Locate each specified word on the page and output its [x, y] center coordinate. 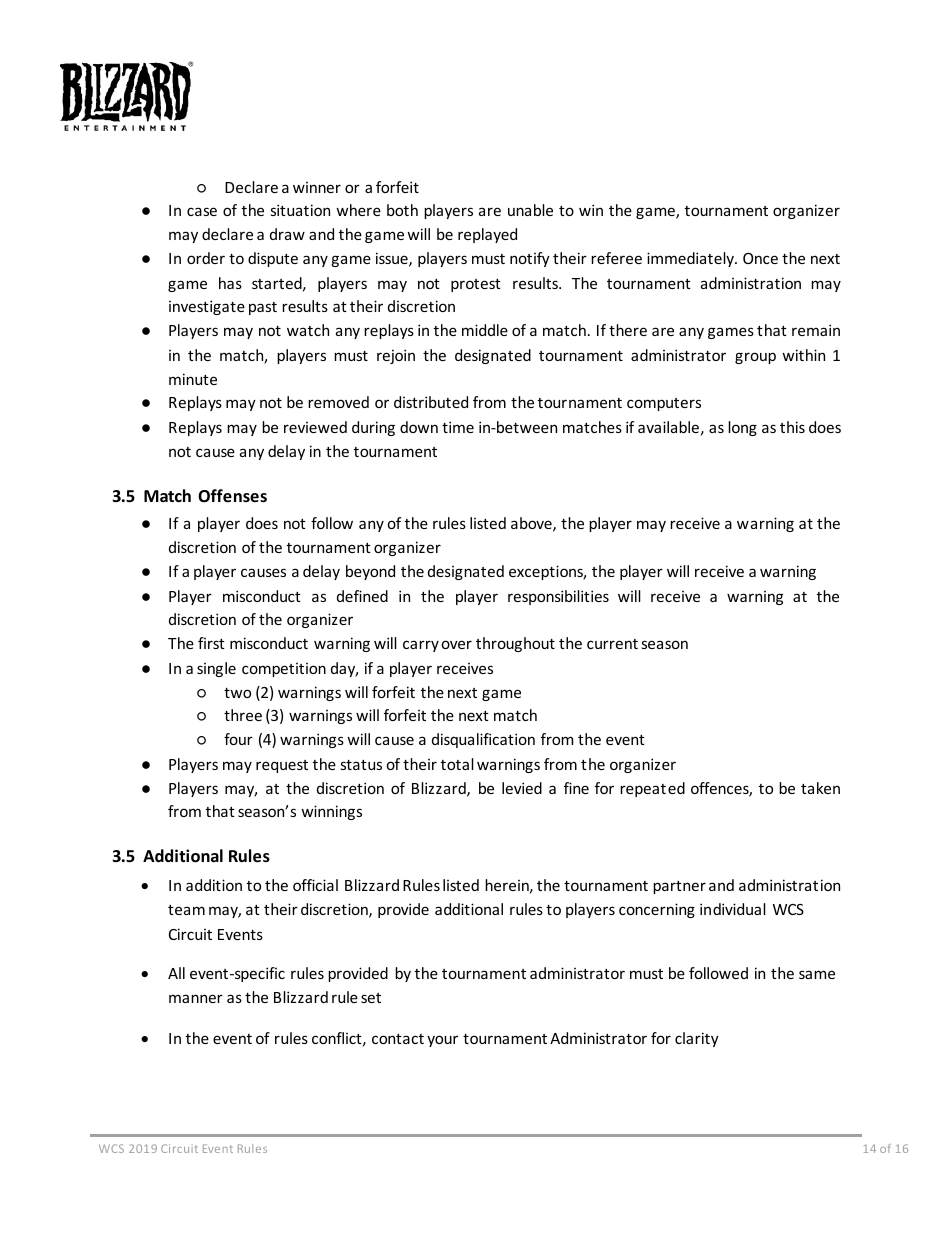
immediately [691, 259]
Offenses [232, 496]
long [742, 428]
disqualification [483, 740]
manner [196, 998]
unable [530, 210]
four [238, 739]
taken [820, 788]
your [442, 1041]
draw [287, 234]
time [458, 427]
